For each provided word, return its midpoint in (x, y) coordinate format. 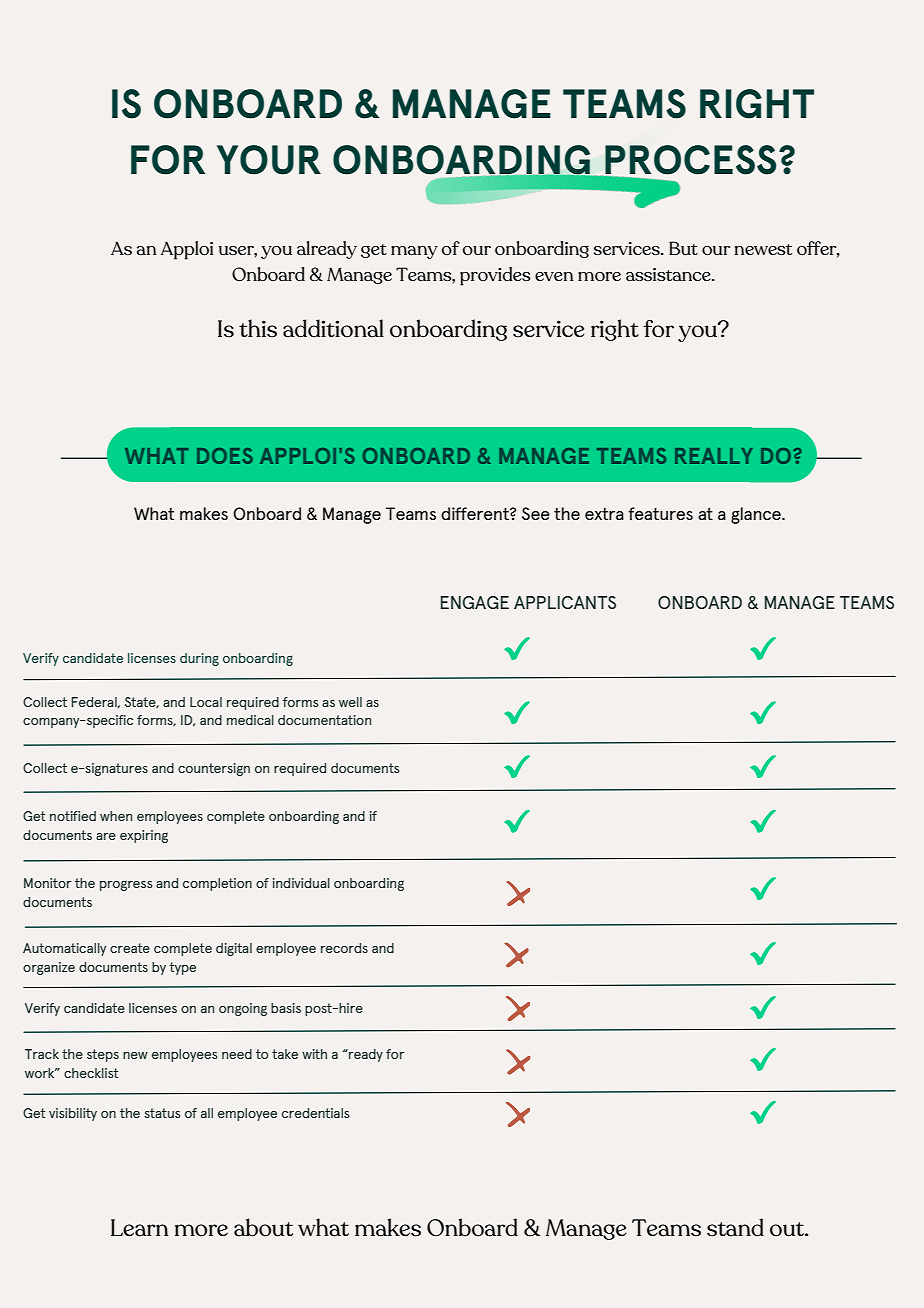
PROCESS (689, 161)
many (414, 252)
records (344, 948)
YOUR (269, 160)
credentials (315, 1113)
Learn (139, 1228)
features (660, 513)
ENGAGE (475, 602)
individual (301, 883)
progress (126, 885)
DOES (225, 456)
